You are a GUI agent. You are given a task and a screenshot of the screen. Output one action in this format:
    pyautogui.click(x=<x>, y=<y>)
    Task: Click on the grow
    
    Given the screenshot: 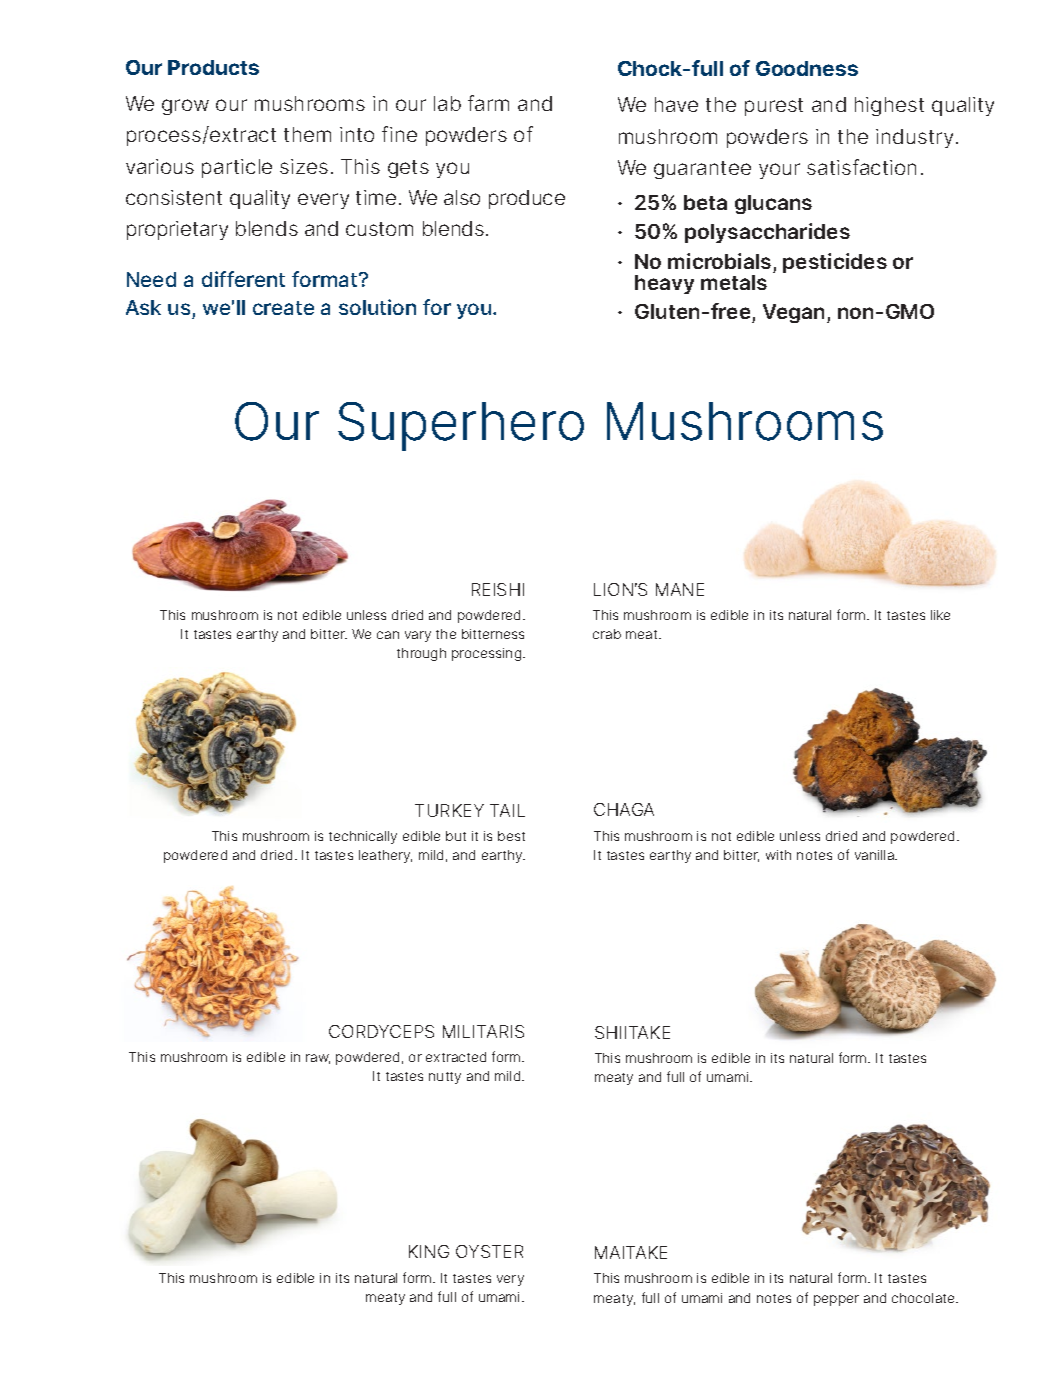 What is the action you would take?
    pyautogui.click(x=185, y=107)
